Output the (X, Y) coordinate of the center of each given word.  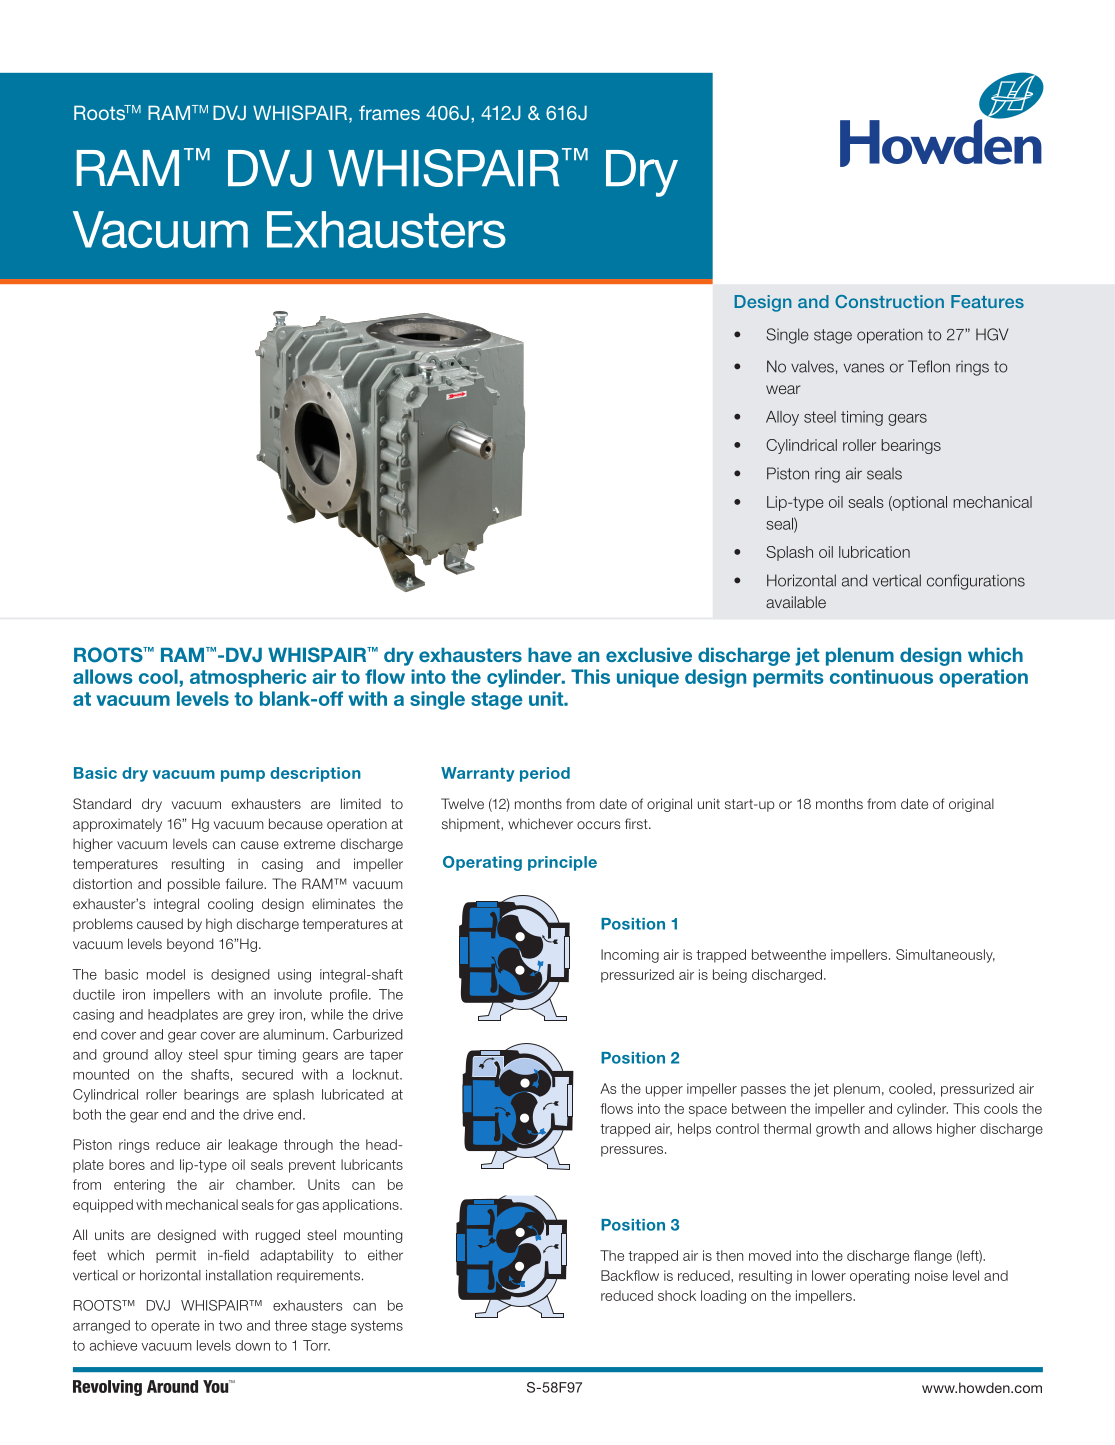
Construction (889, 301)
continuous (881, 676)
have (550, 655)
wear (783, 389)
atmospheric (248, 678)
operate (175, 1327)
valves (812, 366)
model (166, 974)
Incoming (630, 956)
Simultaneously (945, 956)
